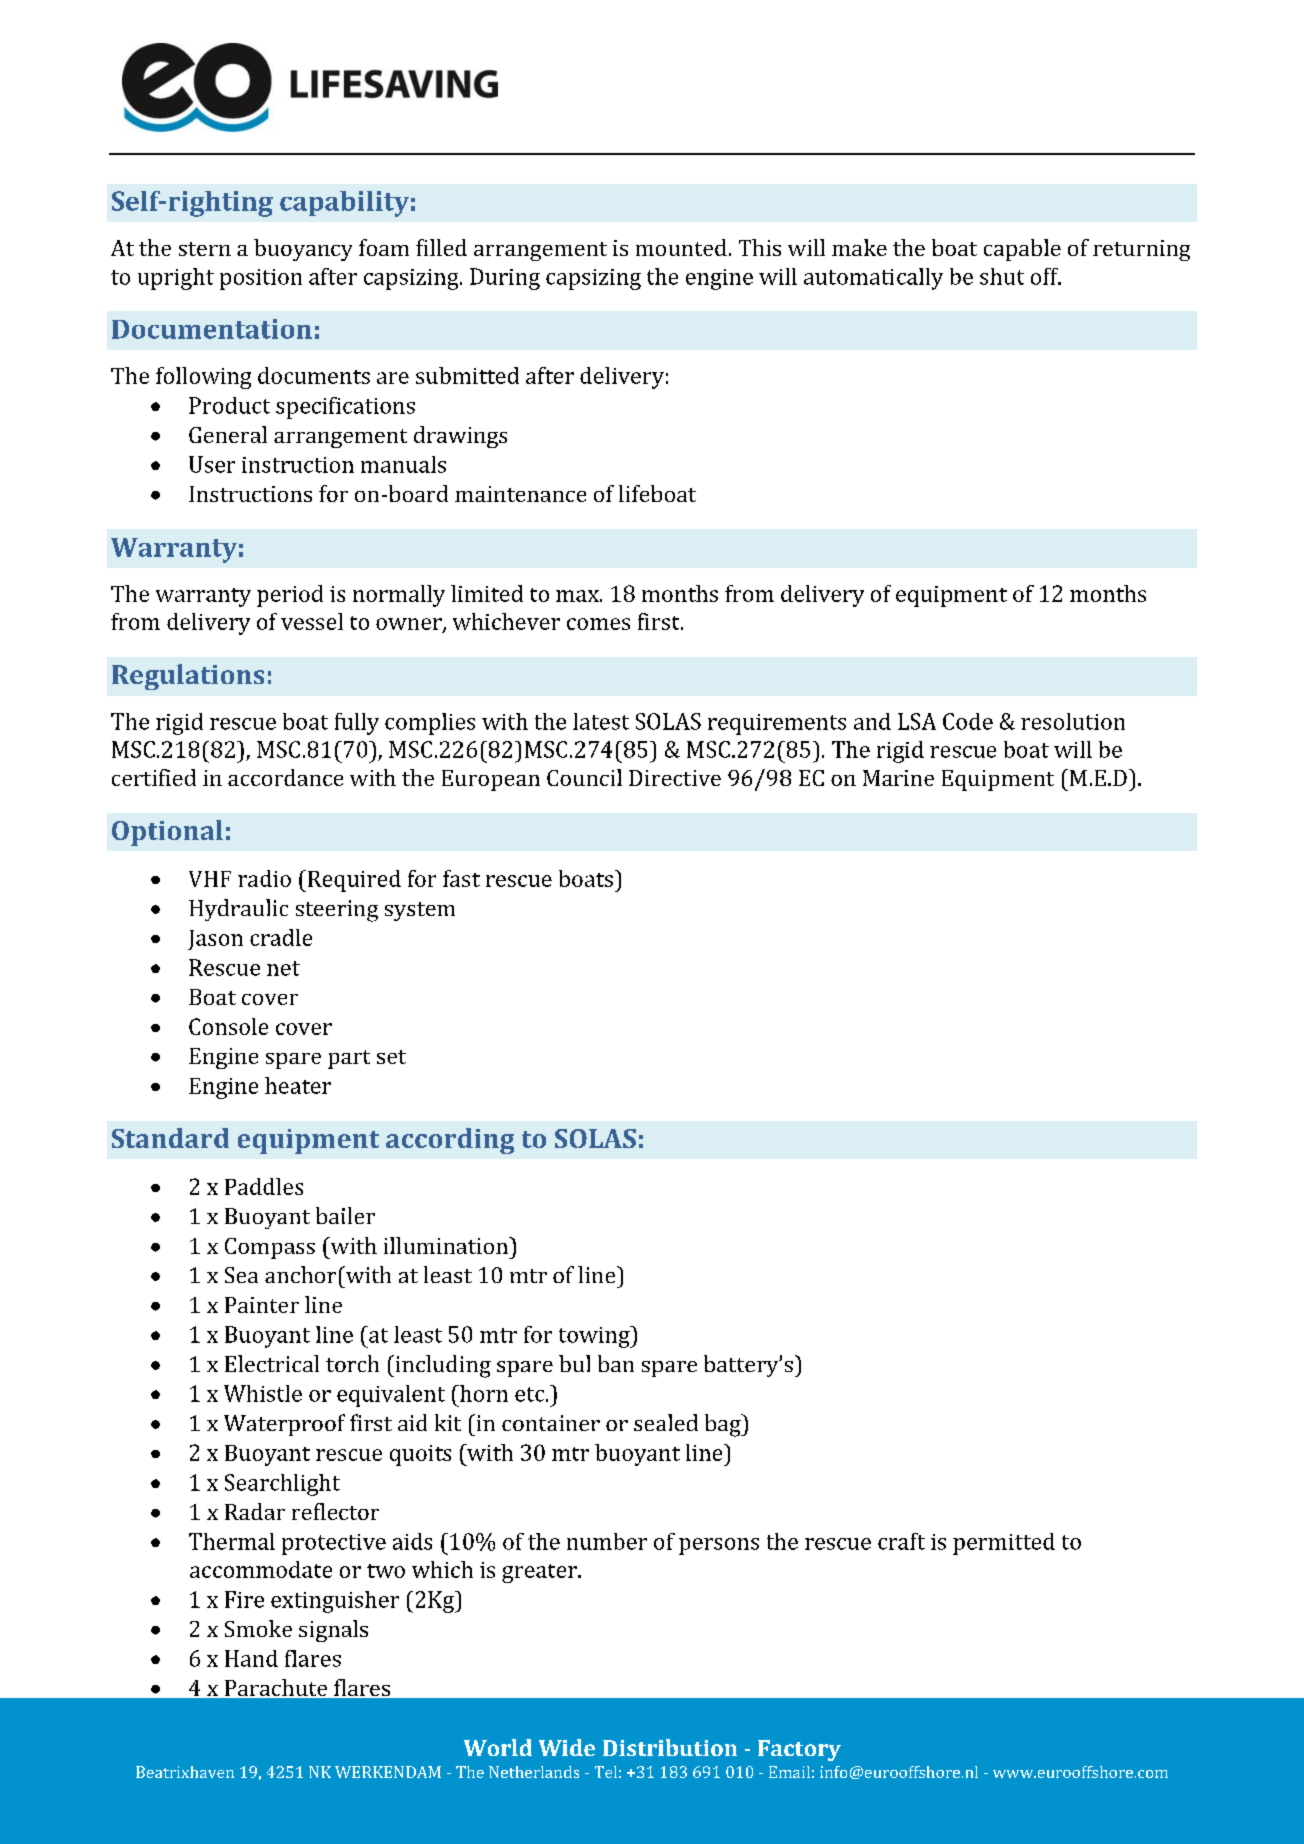 The width and height of the document is (1304, 1844). What do you see at coordinates (251, 1658) in the document?
I see `Hand` at bounding box center [251, 1658].
